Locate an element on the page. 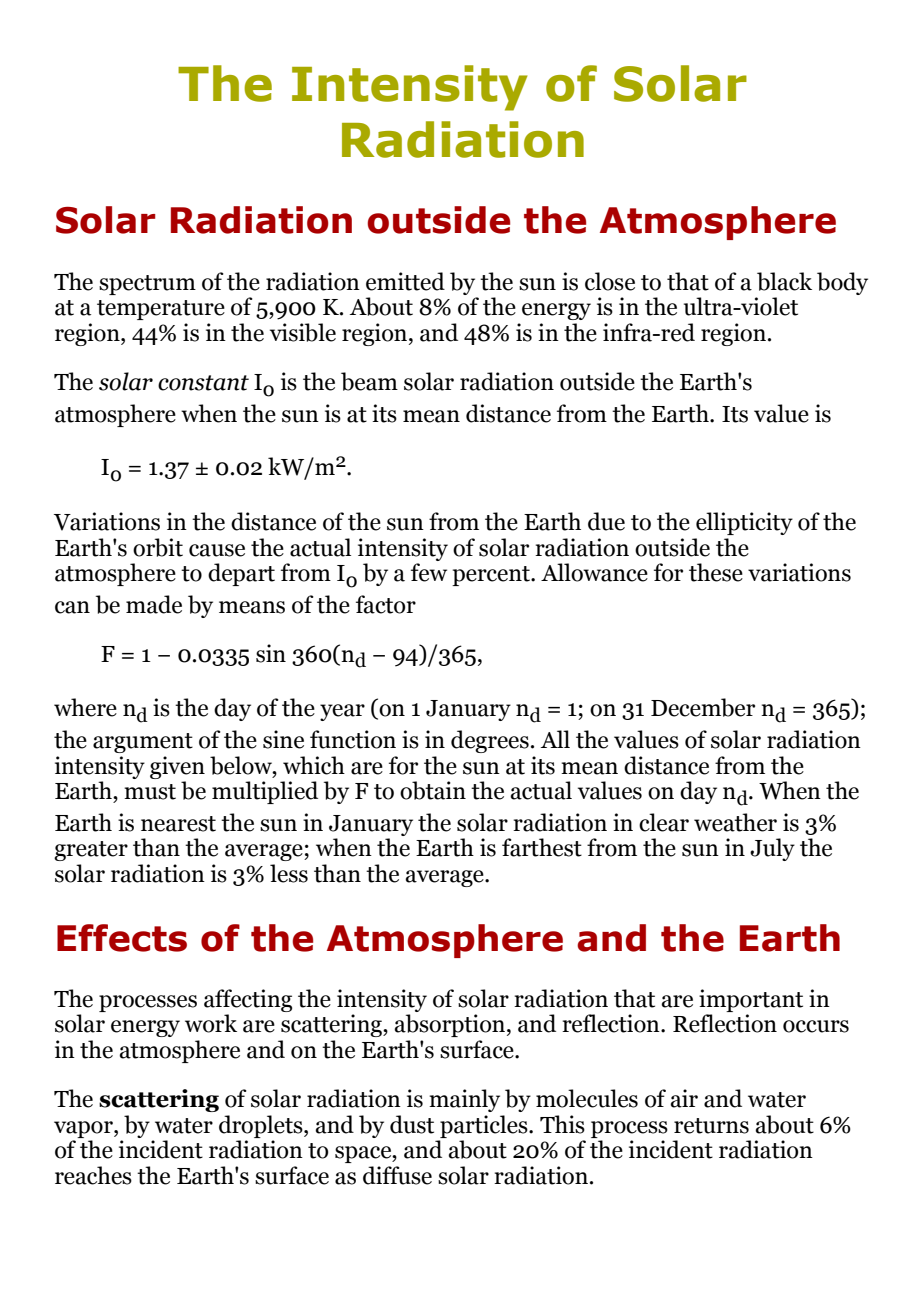  December is located at coordinates (703, 707).
